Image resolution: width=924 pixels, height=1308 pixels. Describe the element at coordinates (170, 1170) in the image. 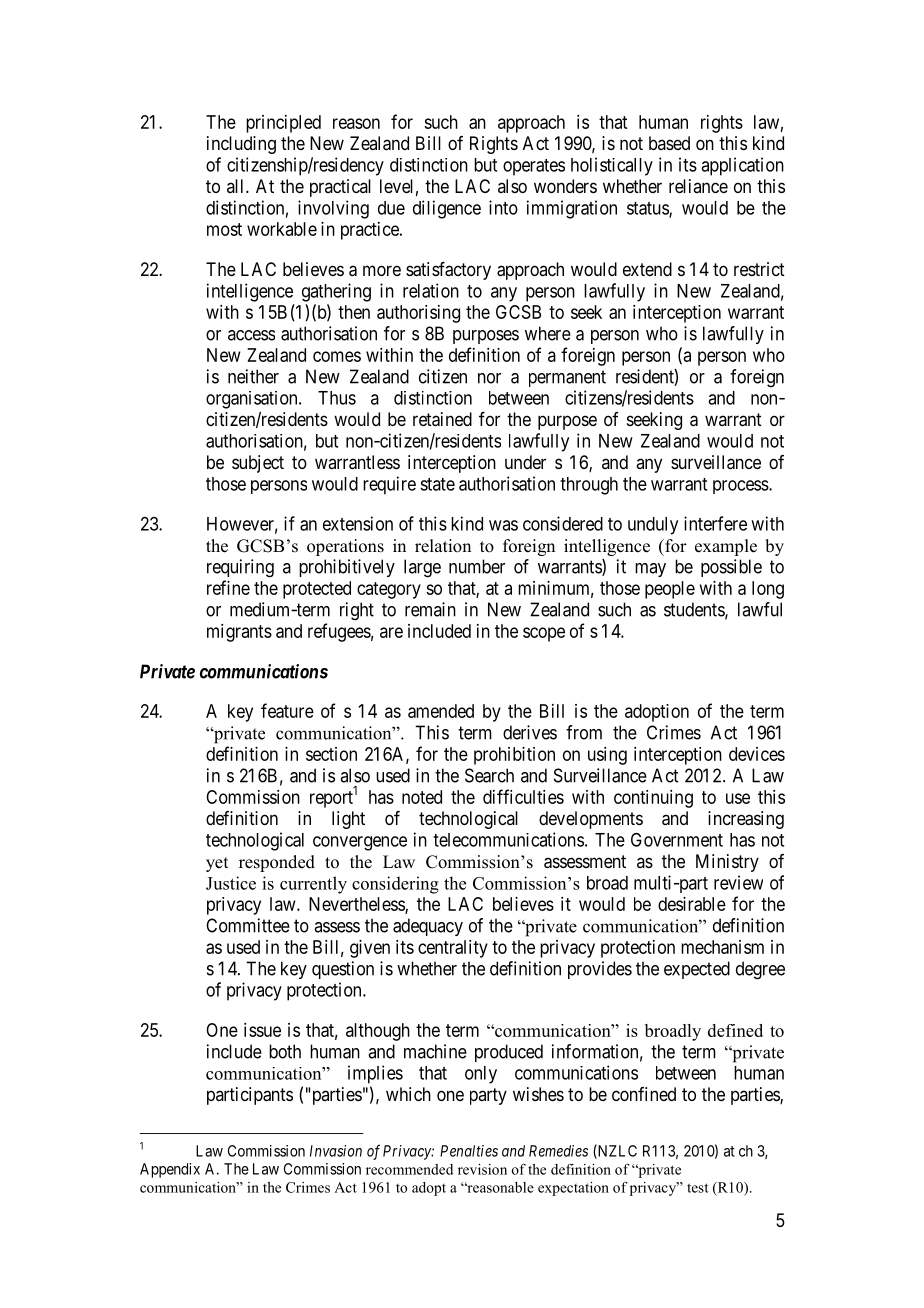

I see `Appendix` at that location.
